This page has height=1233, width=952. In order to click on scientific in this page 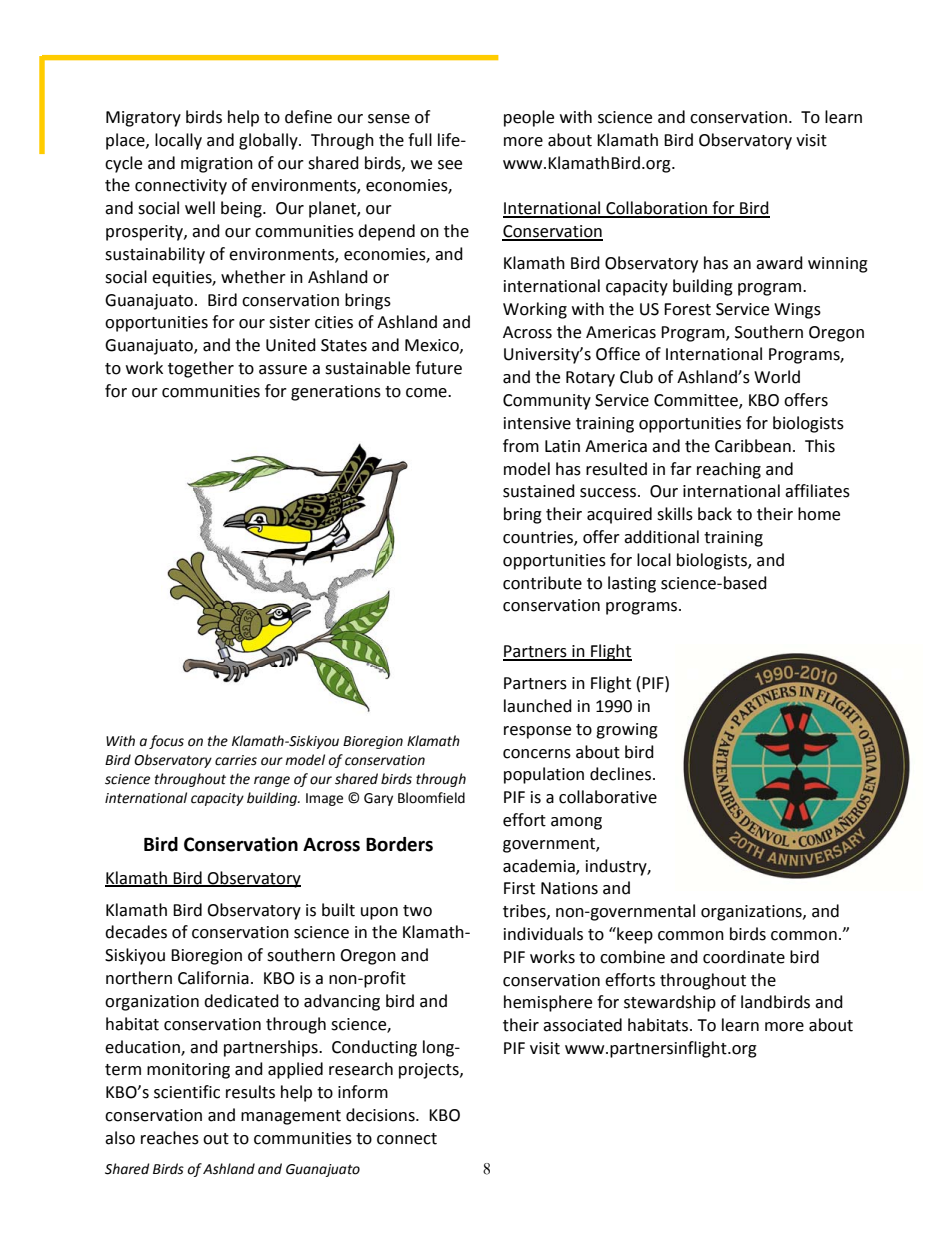, I will do `click(187, 1092)`.
